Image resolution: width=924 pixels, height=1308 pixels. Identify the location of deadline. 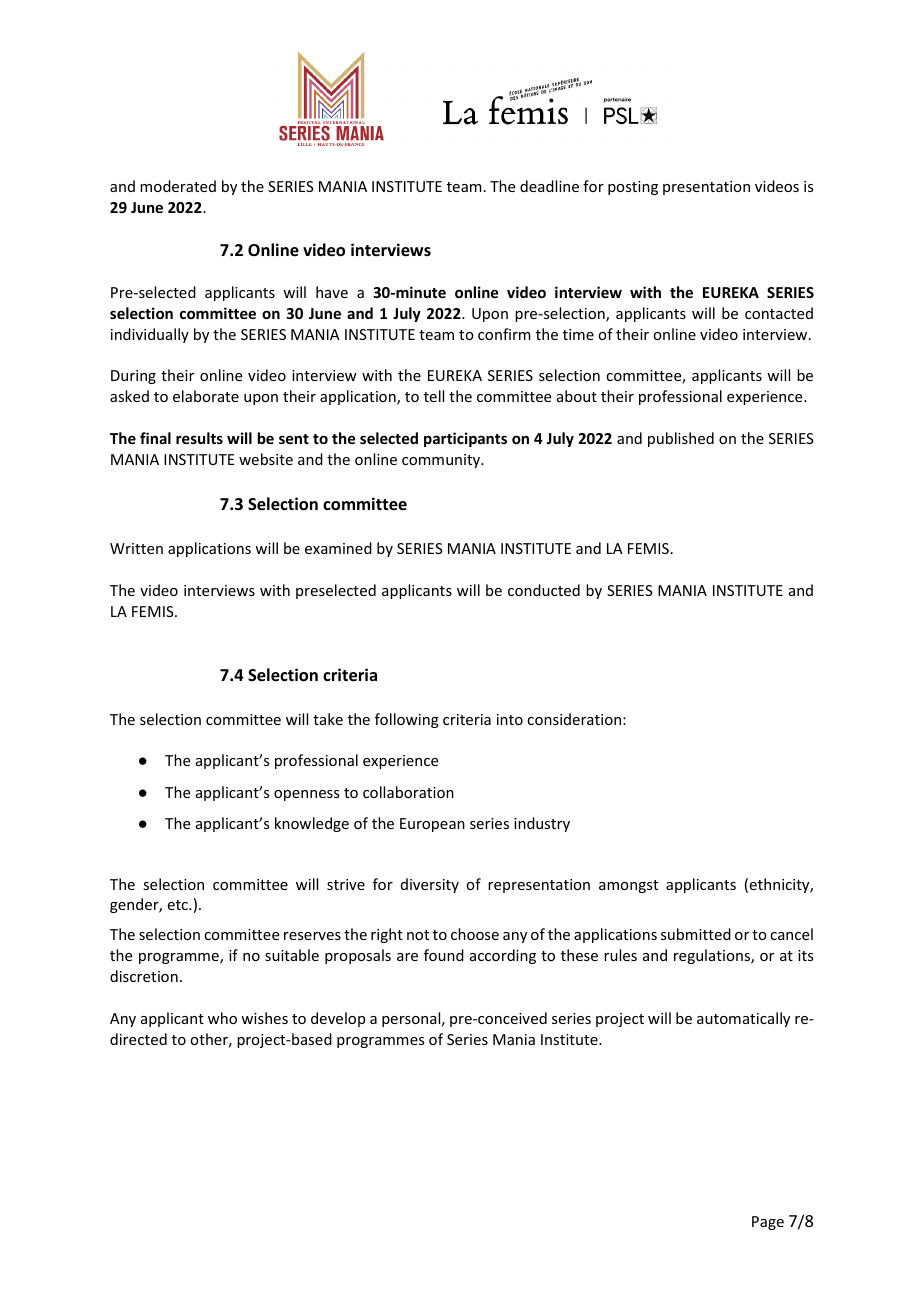
(549, 186).
